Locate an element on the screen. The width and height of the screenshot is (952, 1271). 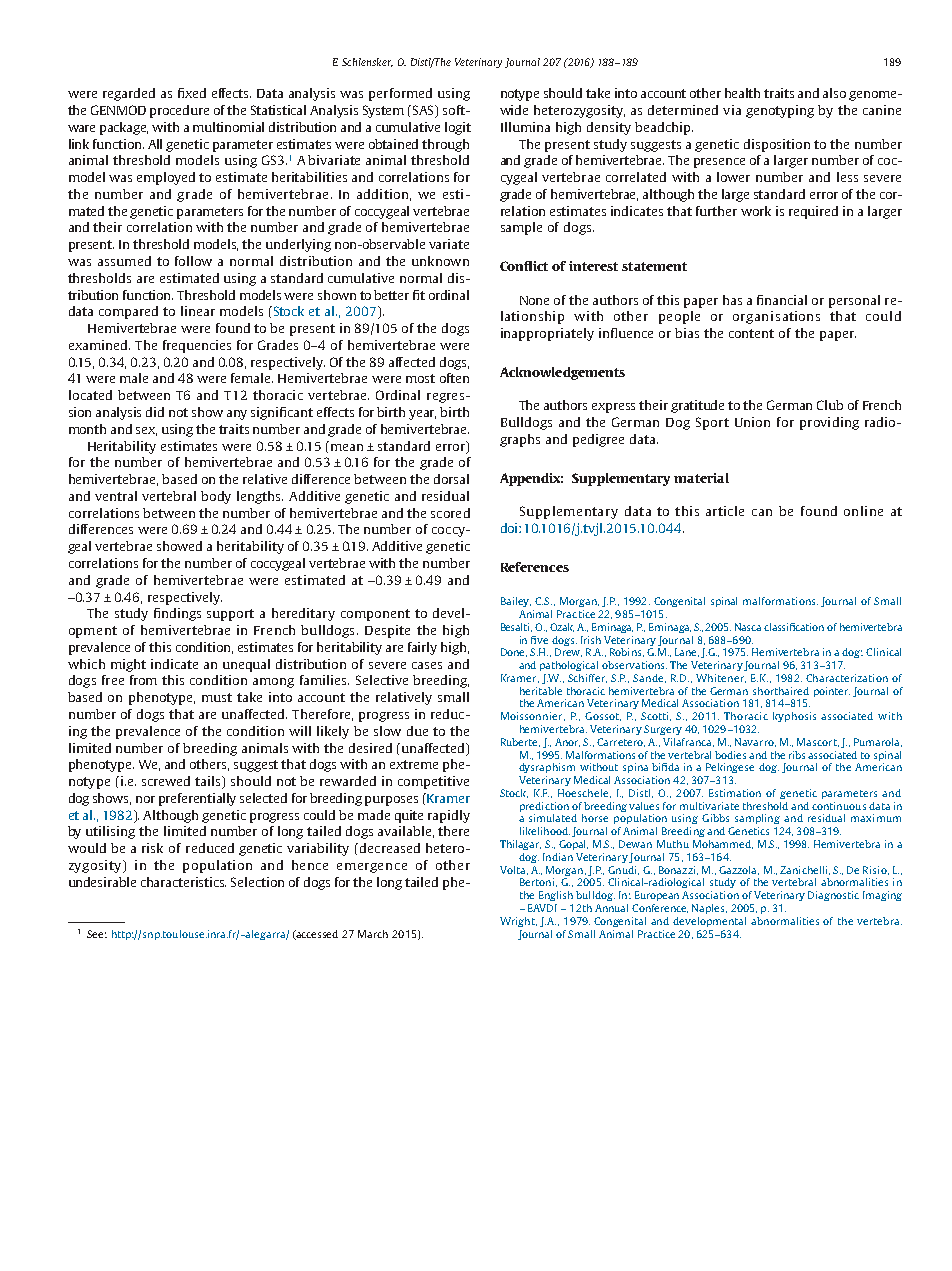
characteristics is located at coordinates (183, 882).
